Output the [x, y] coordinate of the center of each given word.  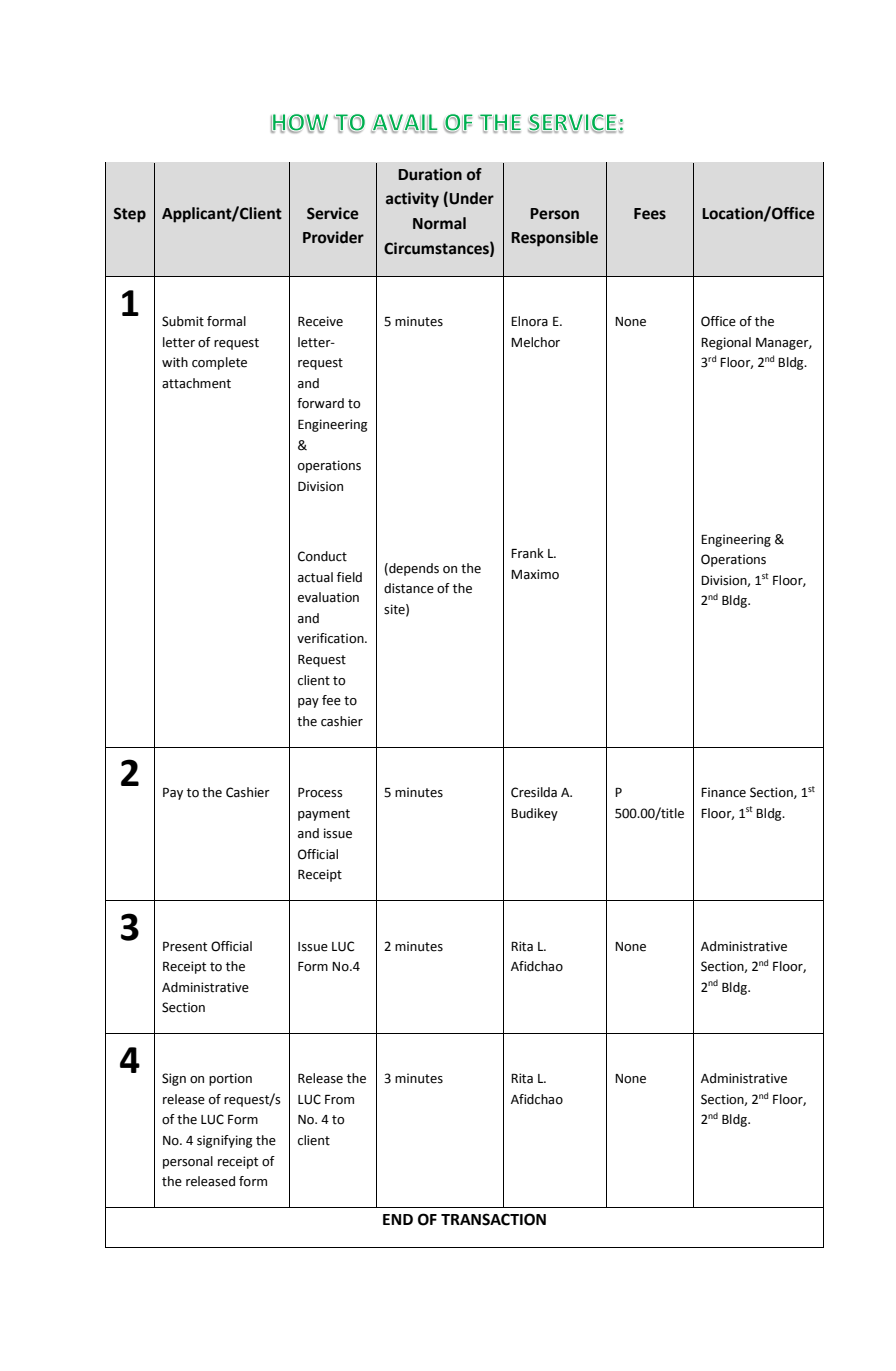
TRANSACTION [493, 1219]
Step [130, 215]
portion [230, 1079]
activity [412, 200]
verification [331, 638]
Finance [723, 792]
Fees [650, 214]
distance [409, 588]
